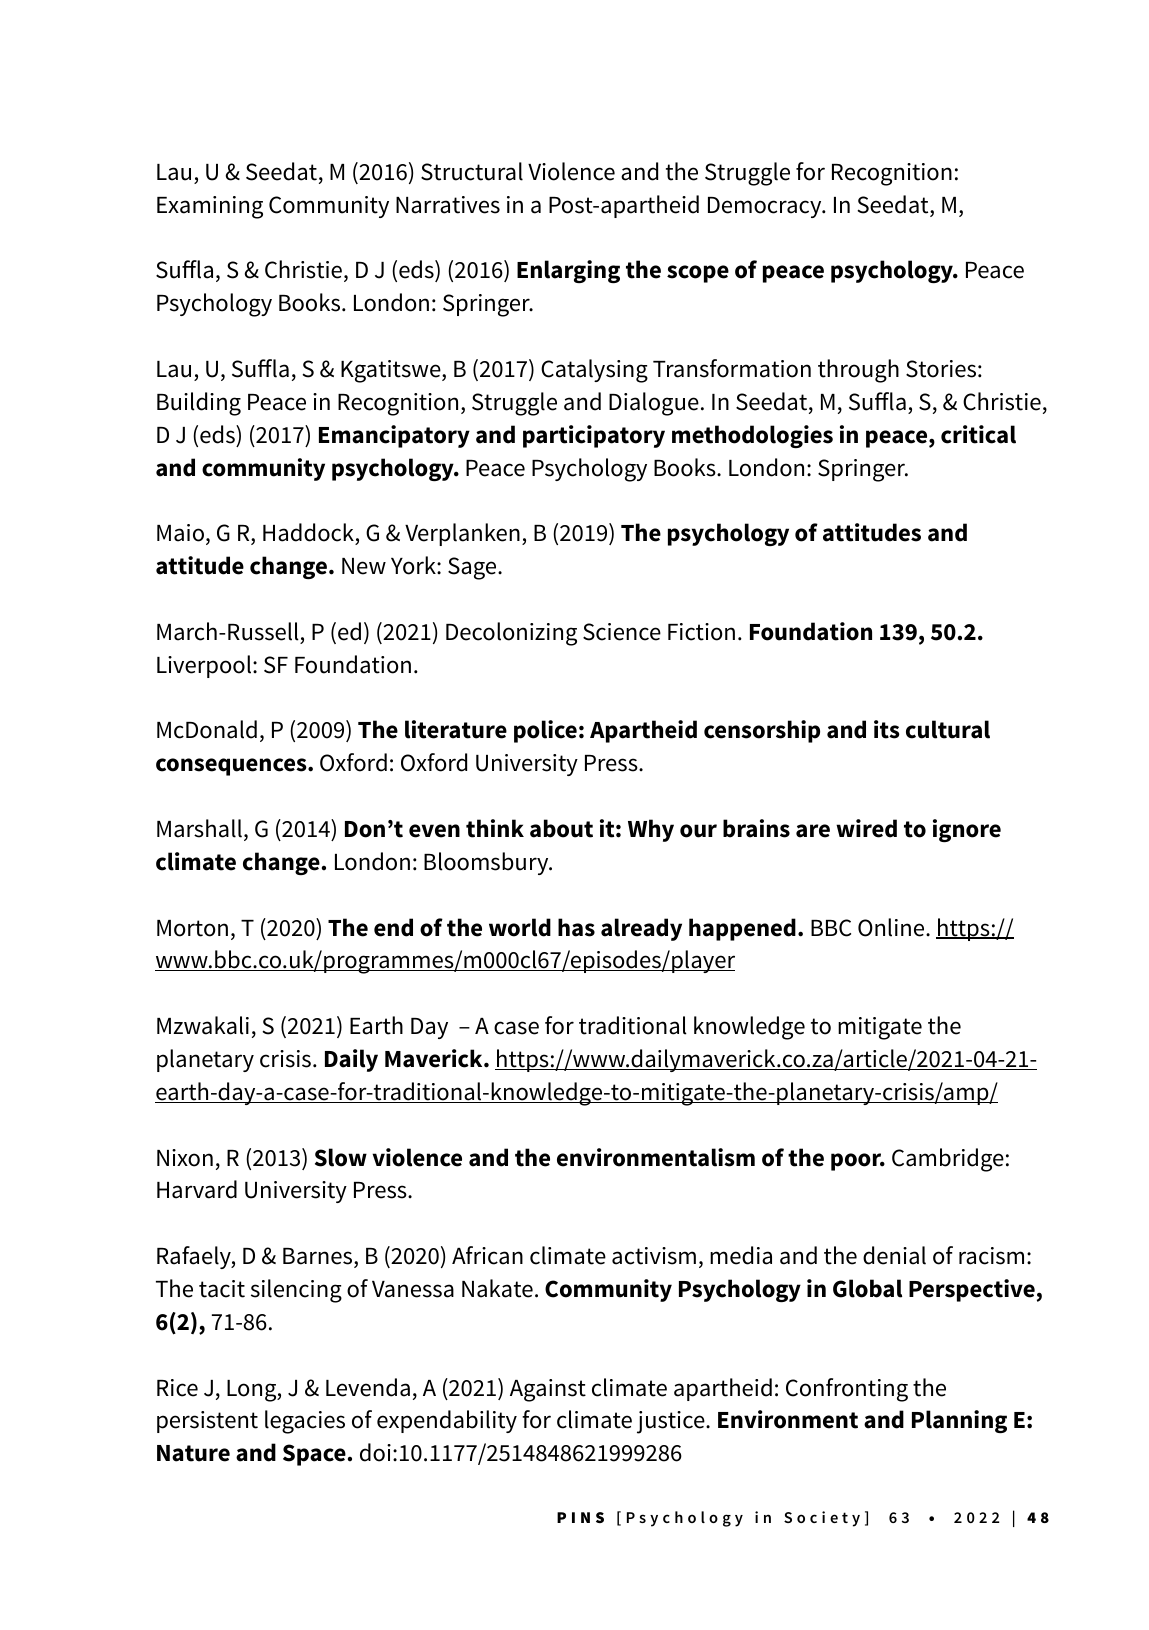 Image resolution: width=1149 pixels, height=1630 pixels. What do you see at coordinates (210, 207) in the image?
I see `Examining` at bounding box center [210, 207].
